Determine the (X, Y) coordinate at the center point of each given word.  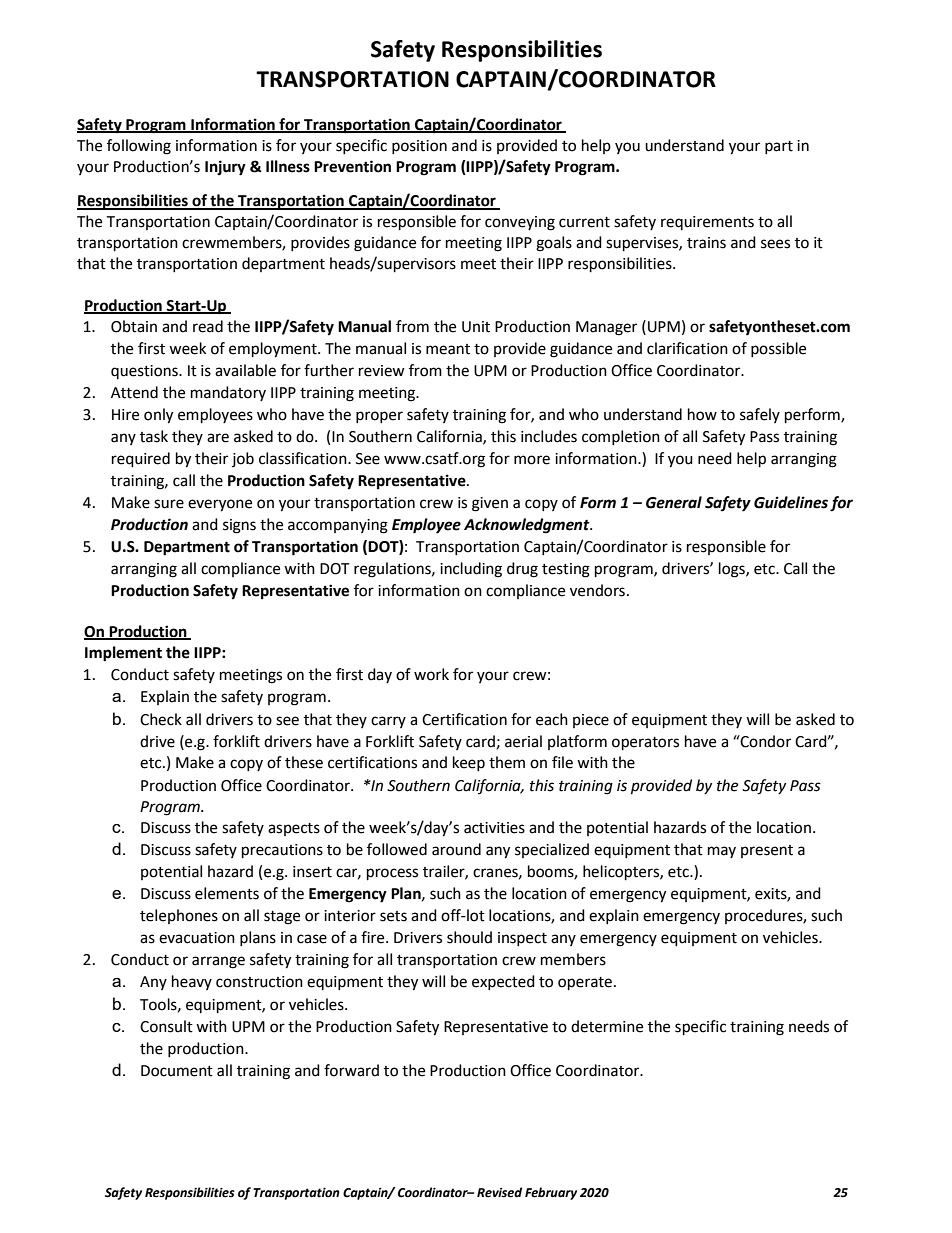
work (431, 674)
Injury (225, 168)
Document (177, 1071)
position (419, 147)
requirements (707, 223)
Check (161, 719)
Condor (765, 741)
